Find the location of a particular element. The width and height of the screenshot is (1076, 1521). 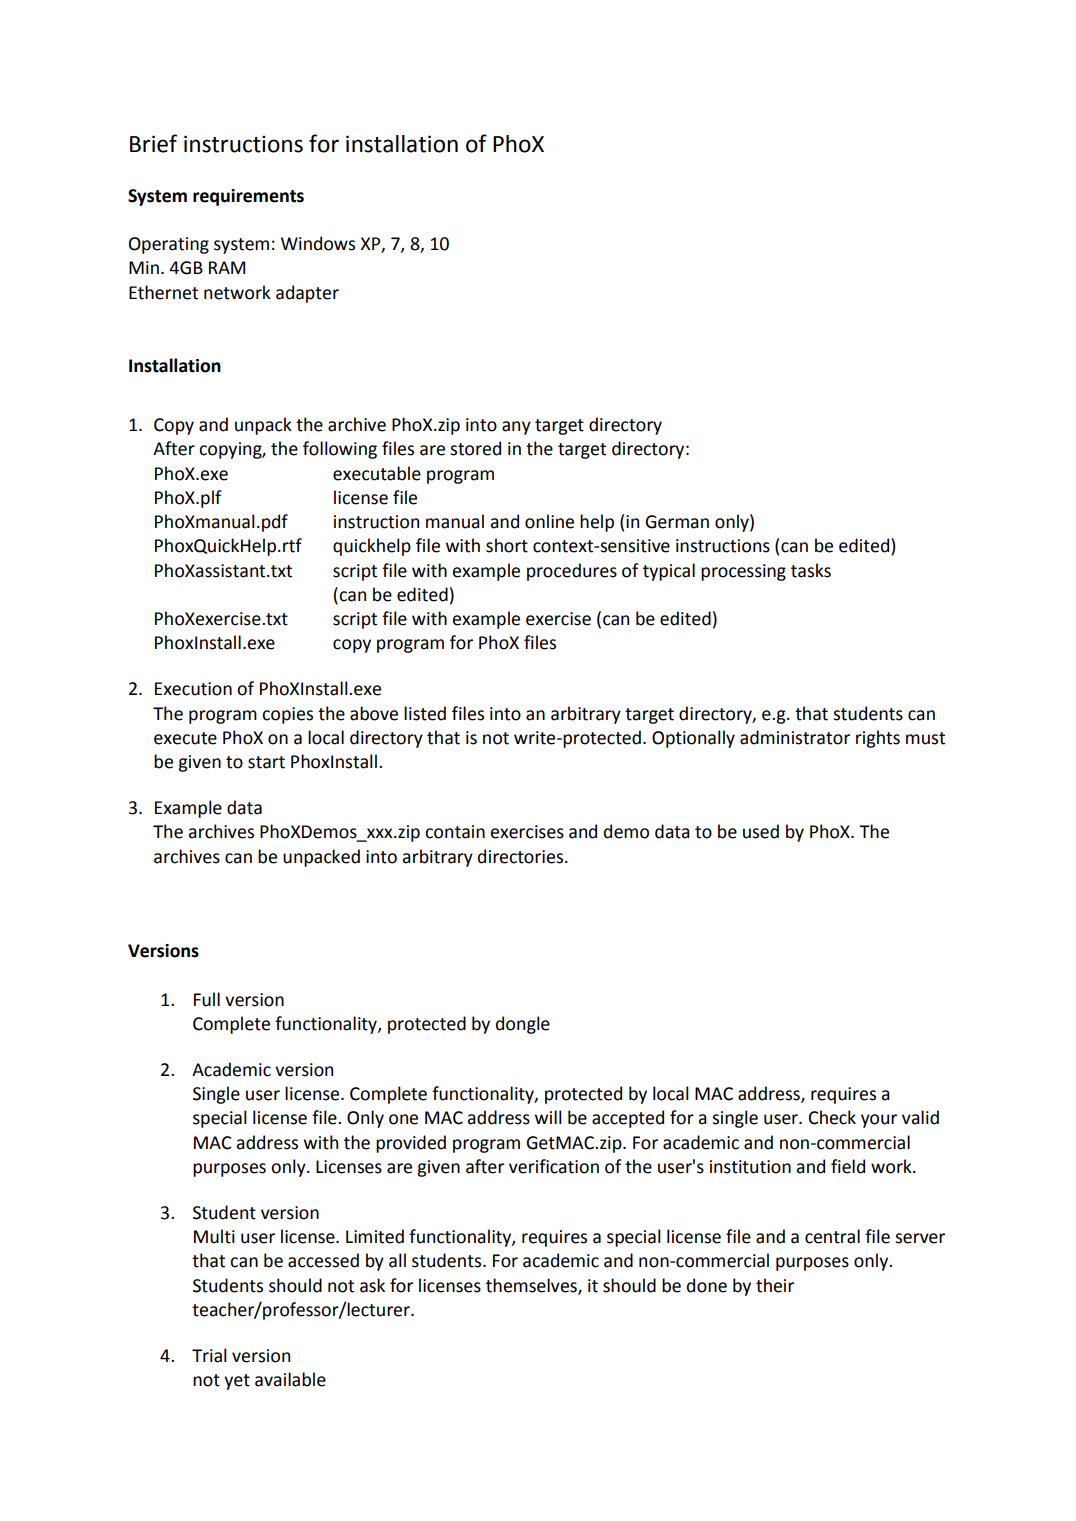

Windows is located at coordinates (318, 243).
